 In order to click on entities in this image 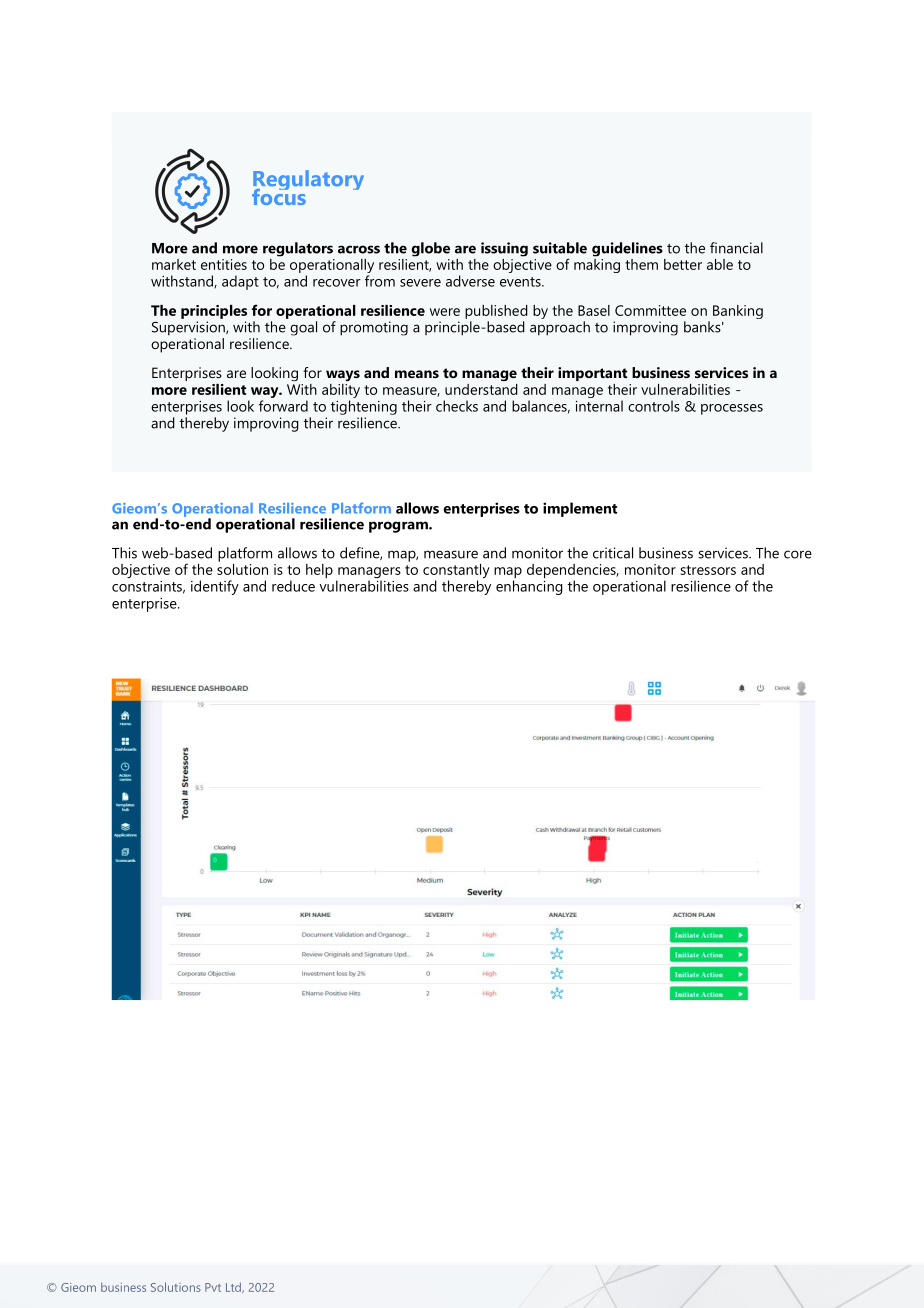, I will do `click(224, 264)`.
